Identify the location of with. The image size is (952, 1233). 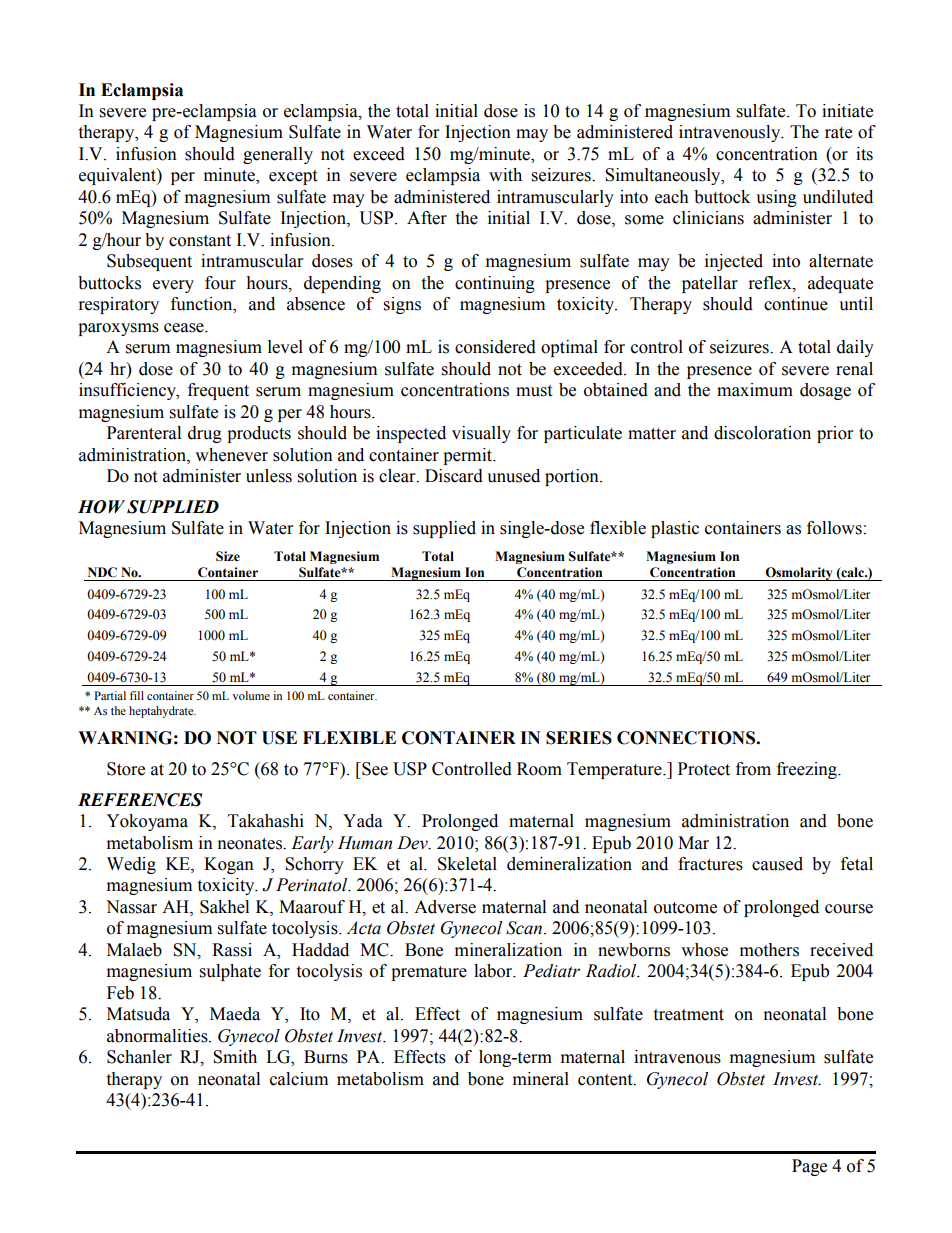
(505, 175).
